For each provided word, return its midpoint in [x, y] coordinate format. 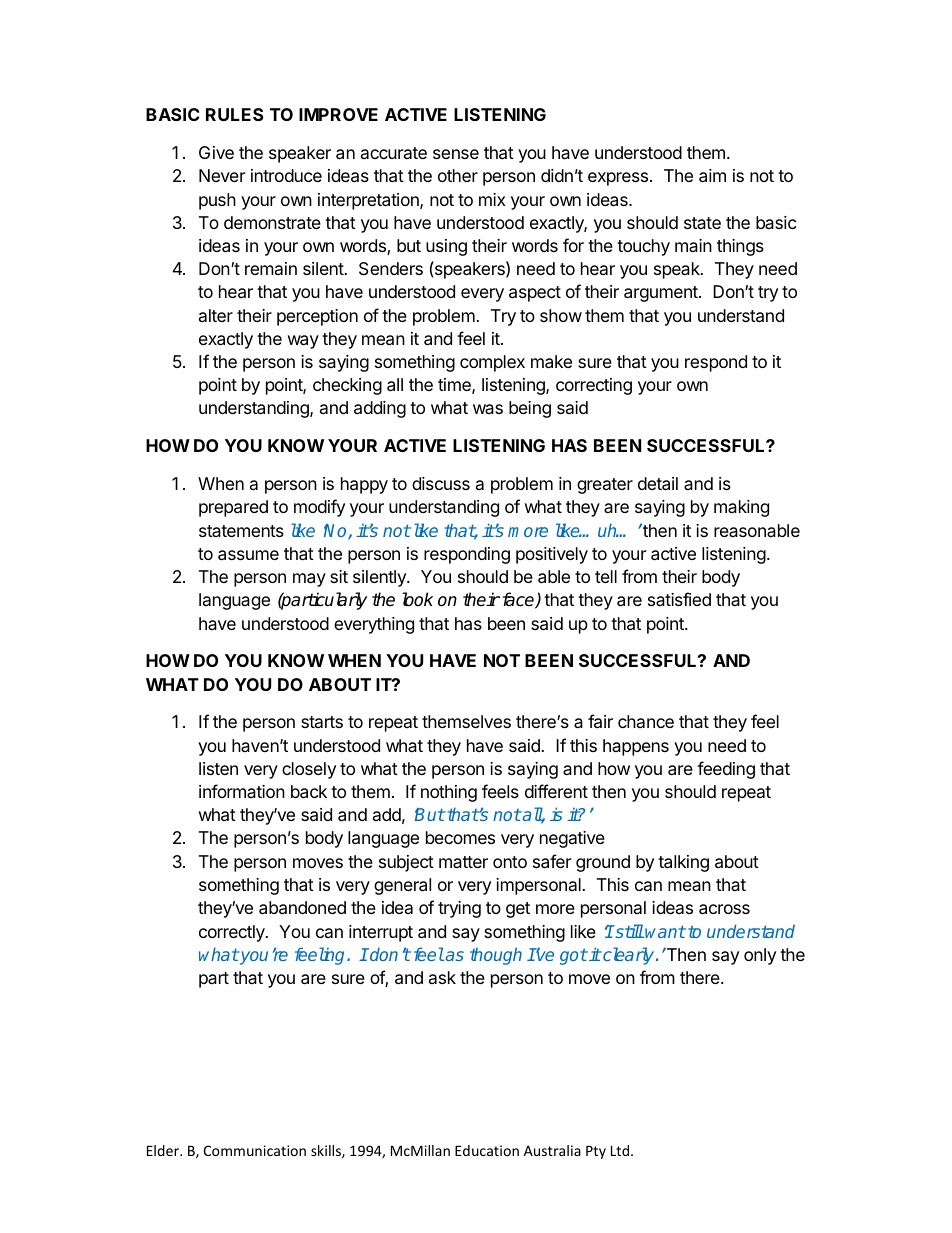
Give [216, 152]
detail [658, 484]
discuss [441, 483]
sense [456, 154]
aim [712, 176]
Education [487, 1150]
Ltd [620, 1150]
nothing [449, 793]
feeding [726, 770]
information [242, 791]
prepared [233, 508]
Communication [254, 1150]
